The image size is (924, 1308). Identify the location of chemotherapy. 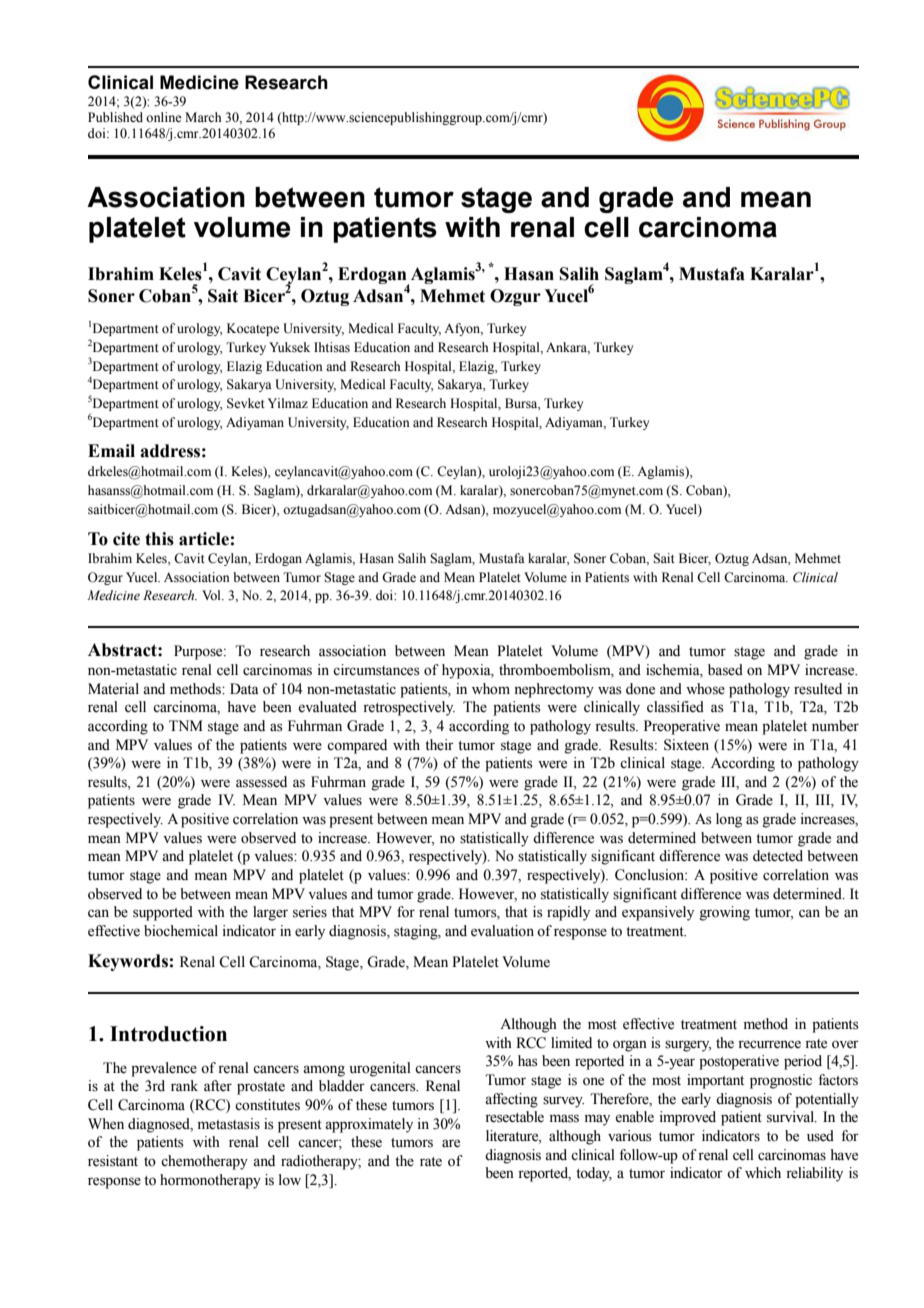
(204, 1162).
